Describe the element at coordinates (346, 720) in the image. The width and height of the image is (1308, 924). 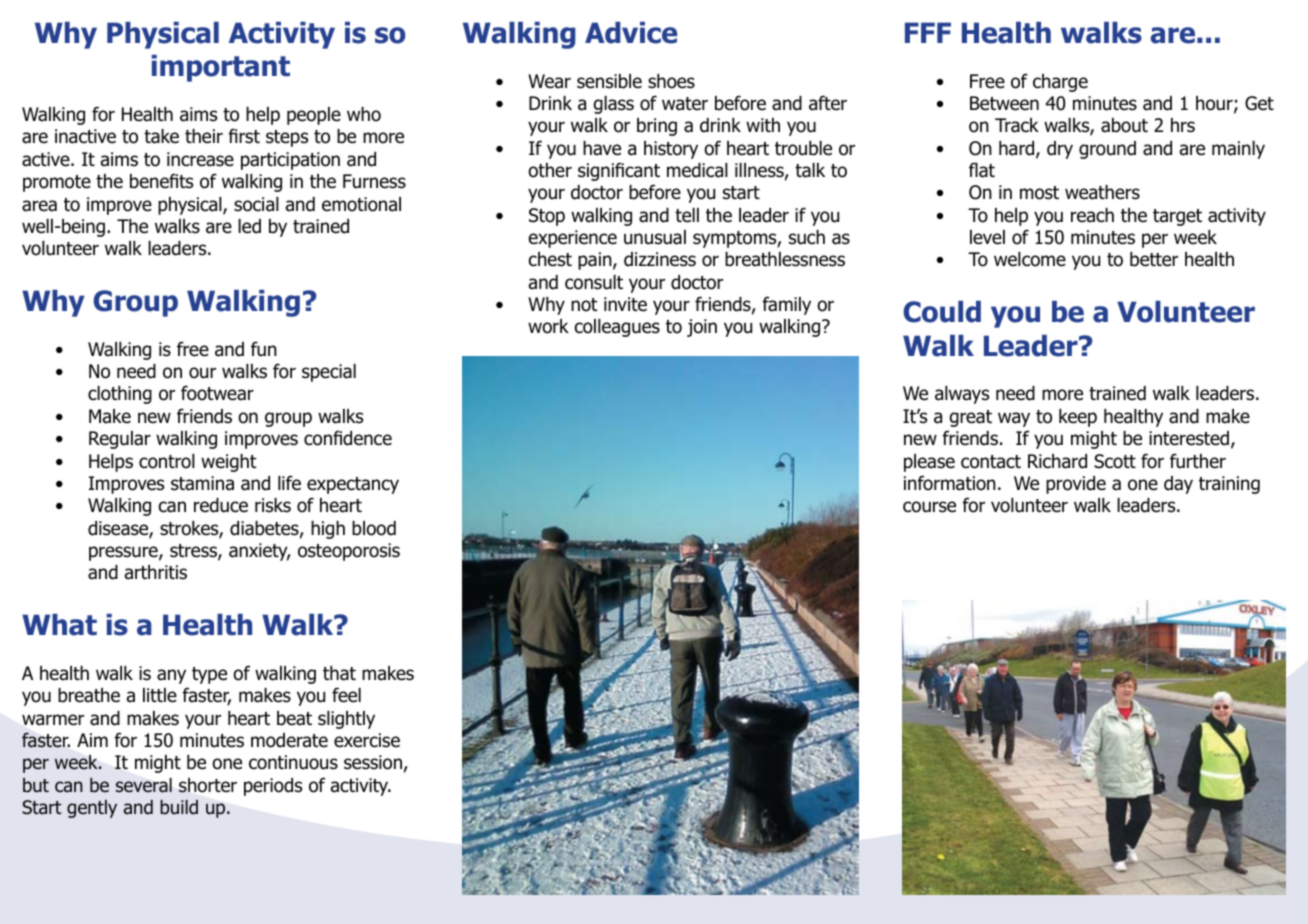
I see `slightly` at that location.
